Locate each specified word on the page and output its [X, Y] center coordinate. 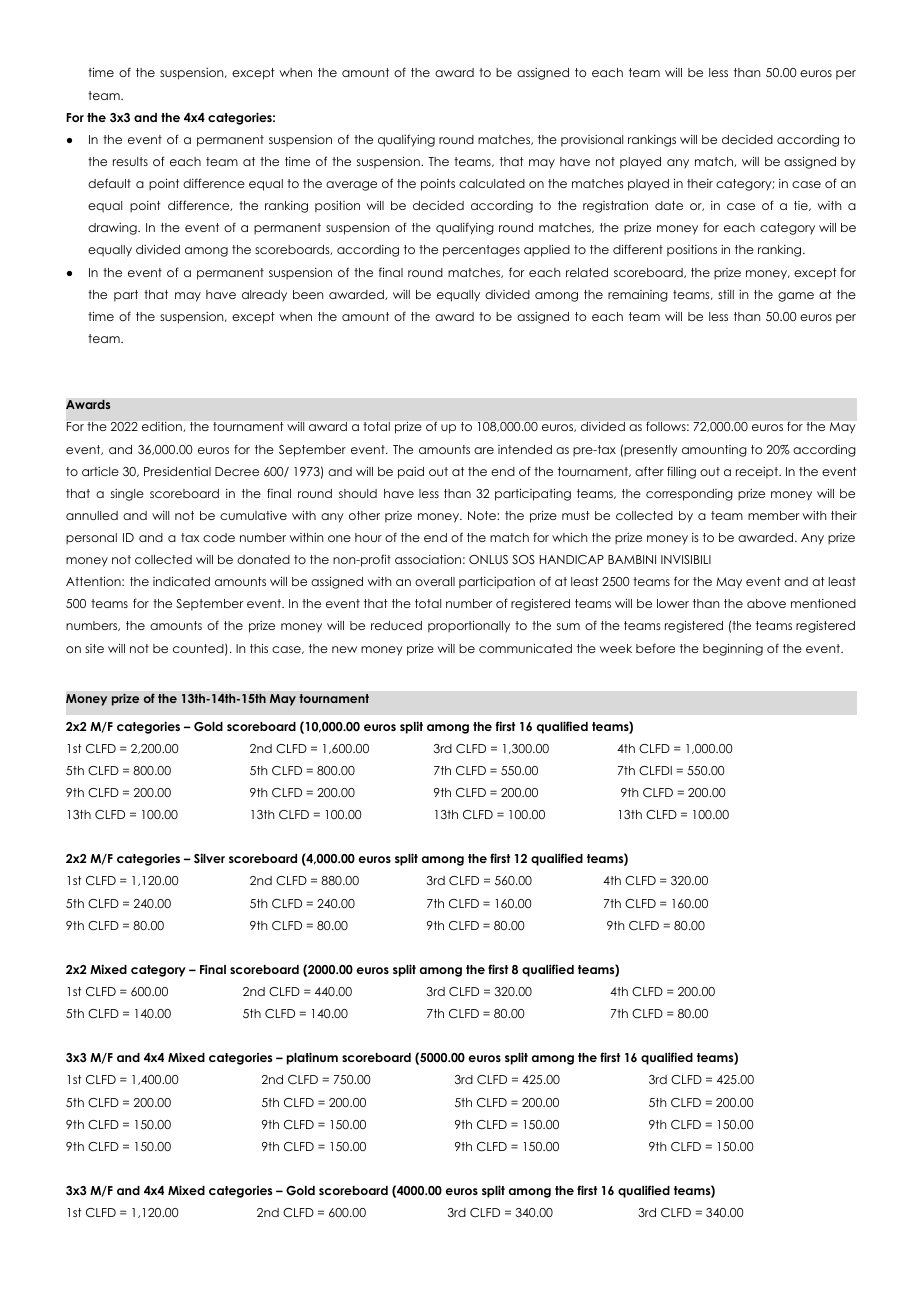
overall [435, 581]
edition [163, 427]
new [344, 649]
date [669, 205]
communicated [525, 648]
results [130, 161]
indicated [181, 581]
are [484, 450]
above [766, 603]
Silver [209, 858]
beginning [733, 649]
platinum [312, 1058]
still [726, 294]
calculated [492, 183]
